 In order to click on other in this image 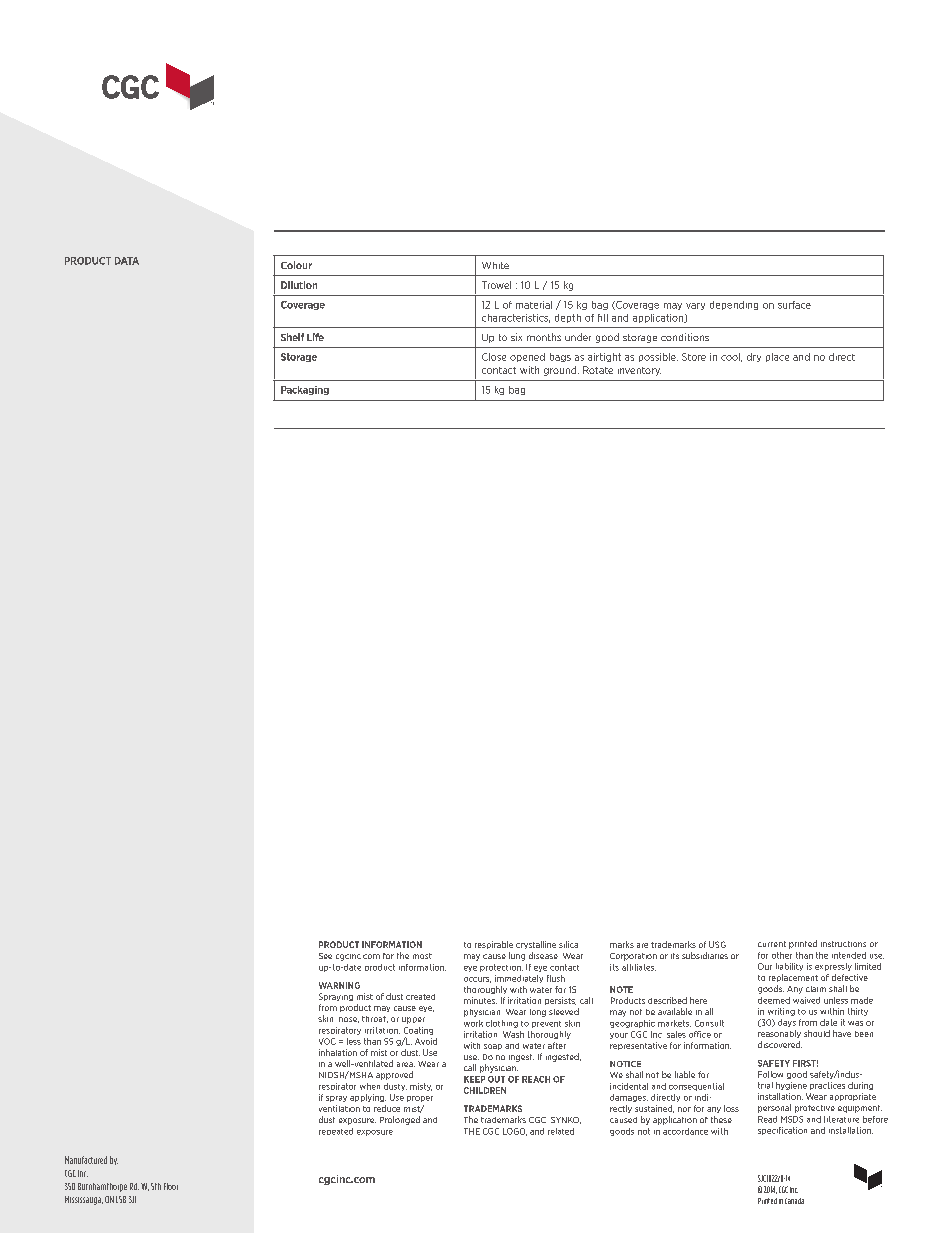, I will do `click(782, 955)`.
